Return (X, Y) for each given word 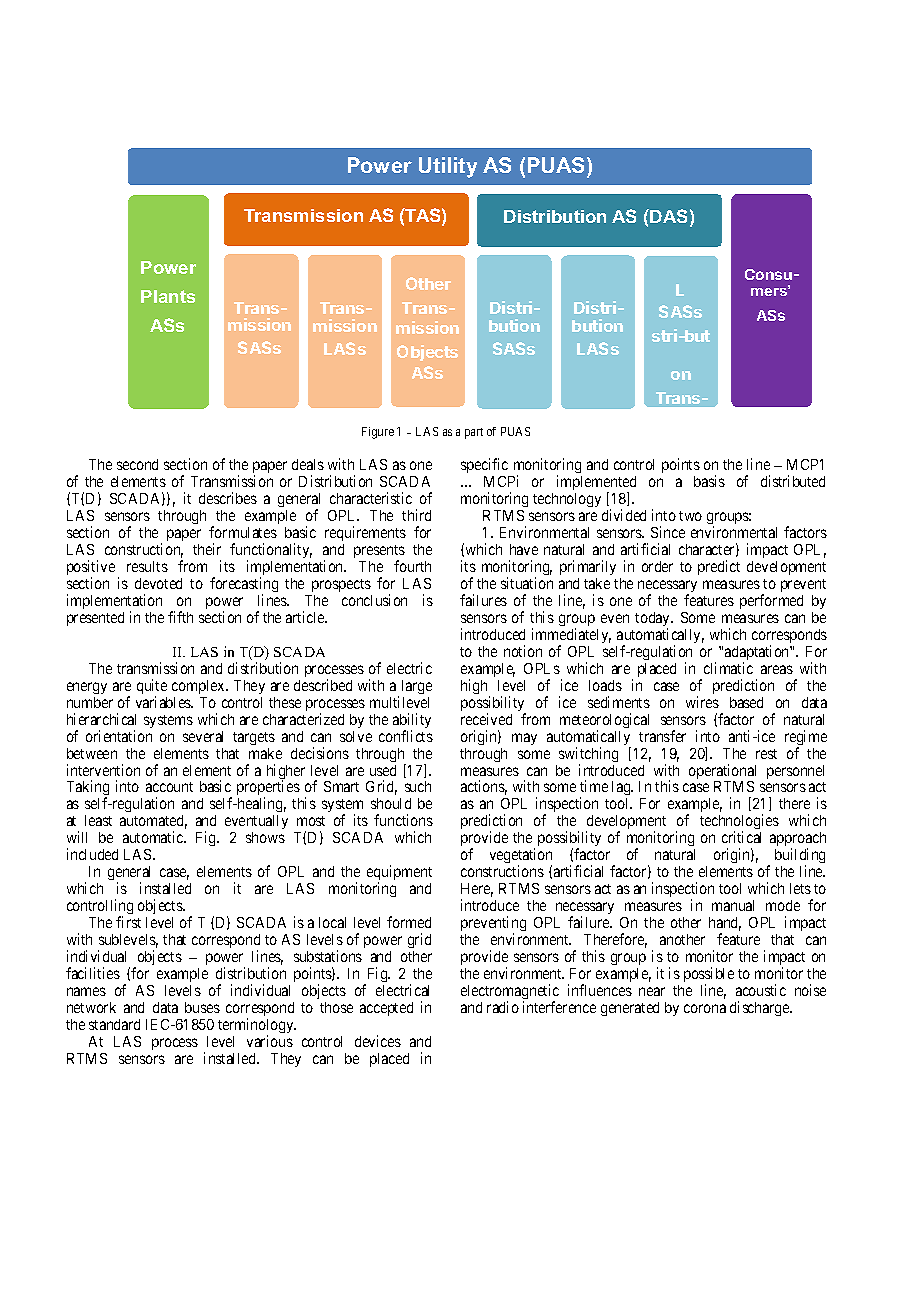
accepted (386, 1009)
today (654, 620)
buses (202, 1007)
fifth (180, 617)
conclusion (374, 600)
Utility (448, 167)
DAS (667, 216)
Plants (168, 296)
